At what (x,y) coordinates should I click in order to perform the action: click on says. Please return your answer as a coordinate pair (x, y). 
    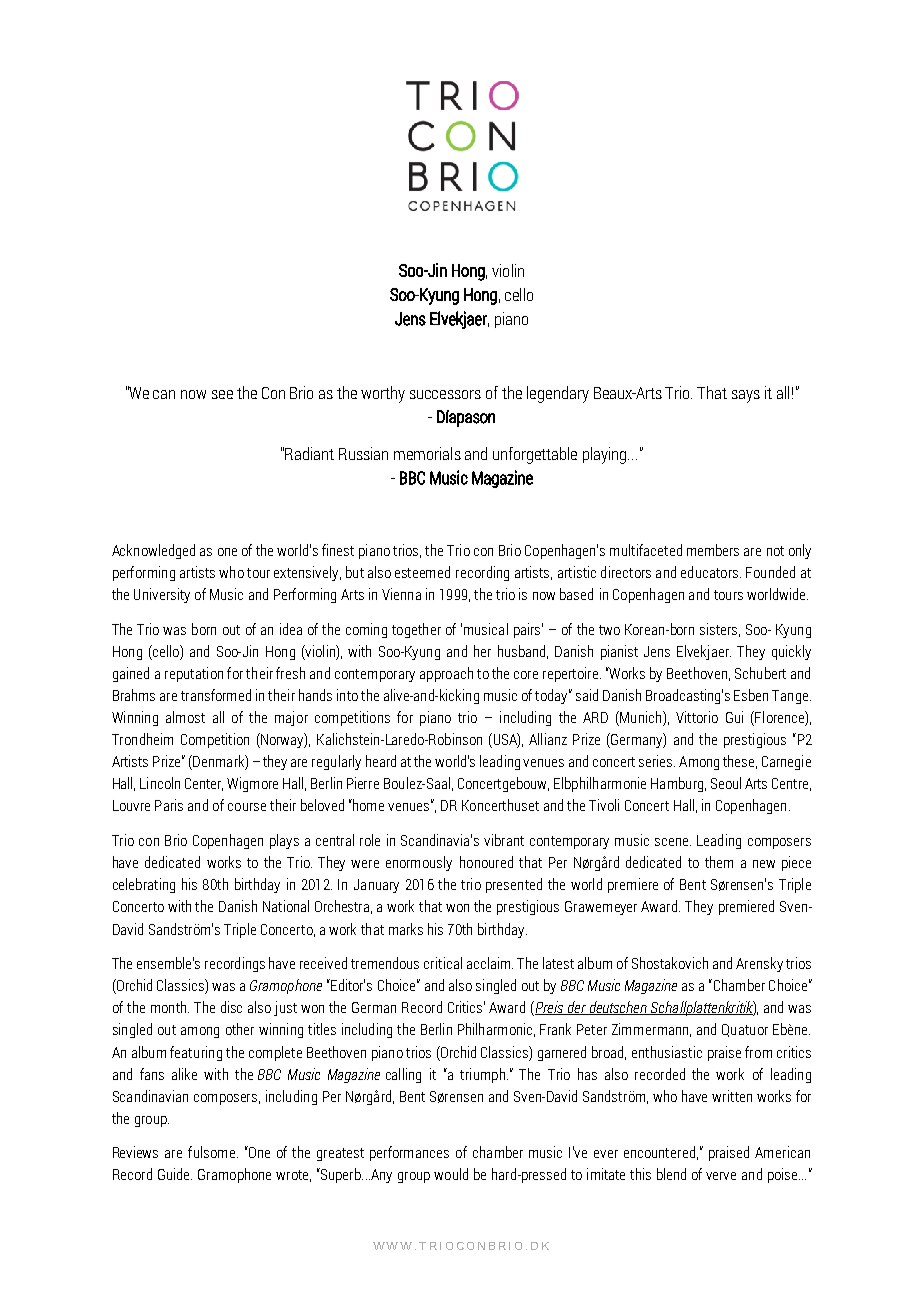
    Looking at the image, I should click on (746, 396).
